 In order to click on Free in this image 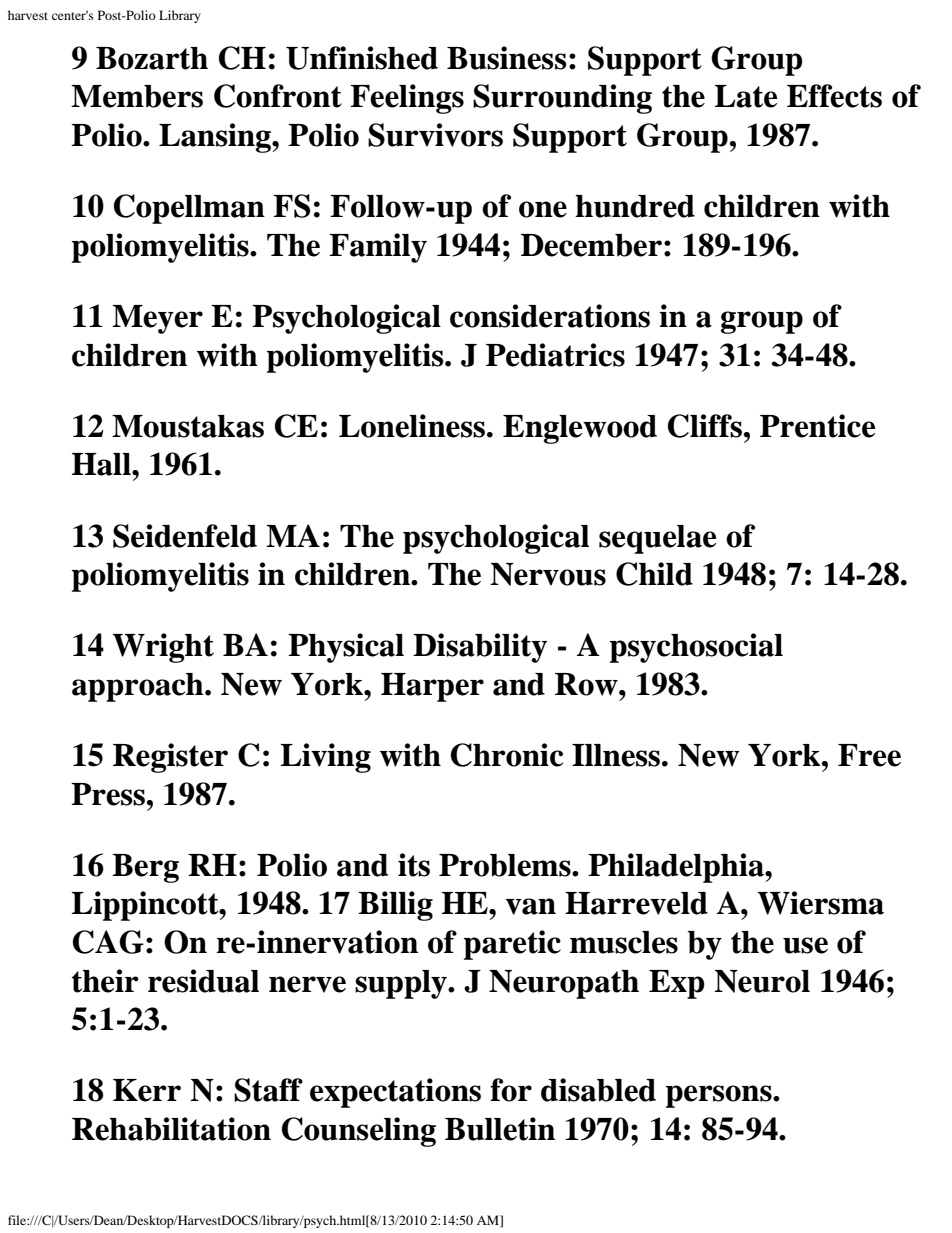, I will do `click(869, 755)`.
